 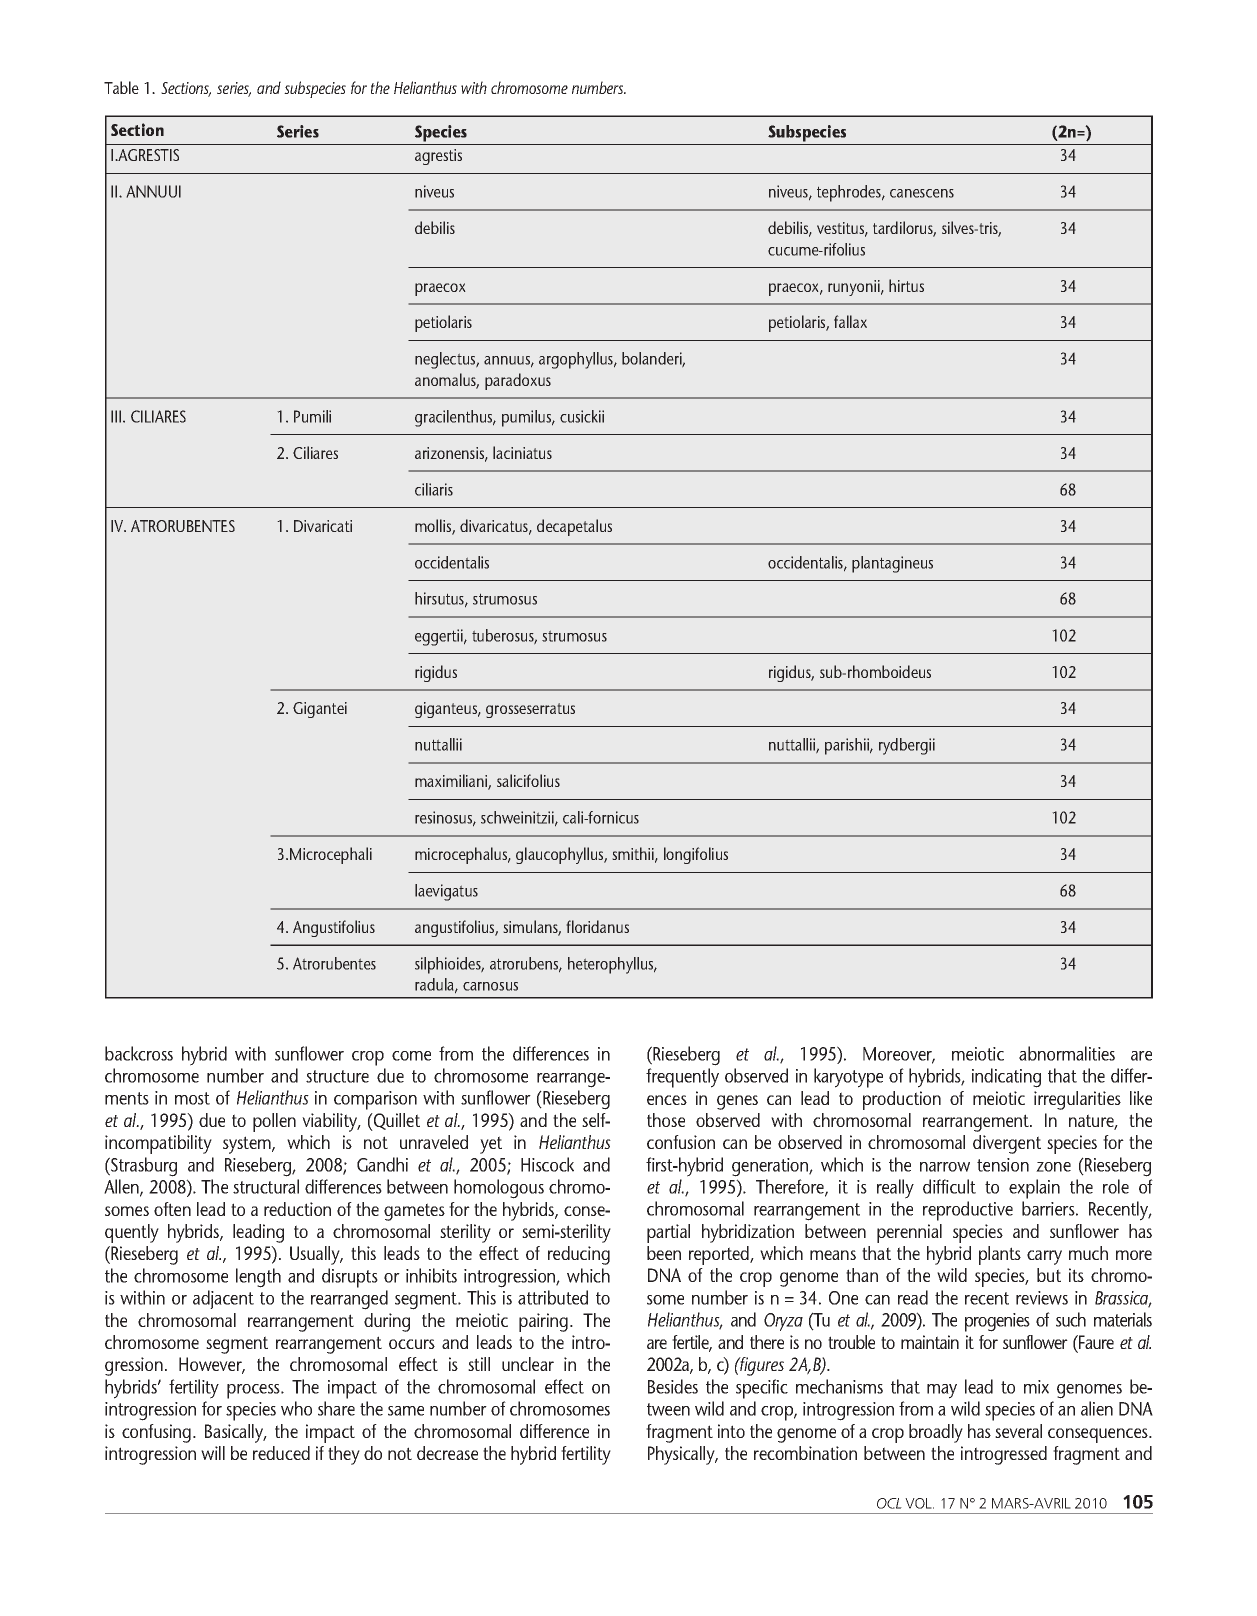 What do you see at coordinates (434, 489) in the image?
I see `ciliaris` at bounding box center [434, 489].
